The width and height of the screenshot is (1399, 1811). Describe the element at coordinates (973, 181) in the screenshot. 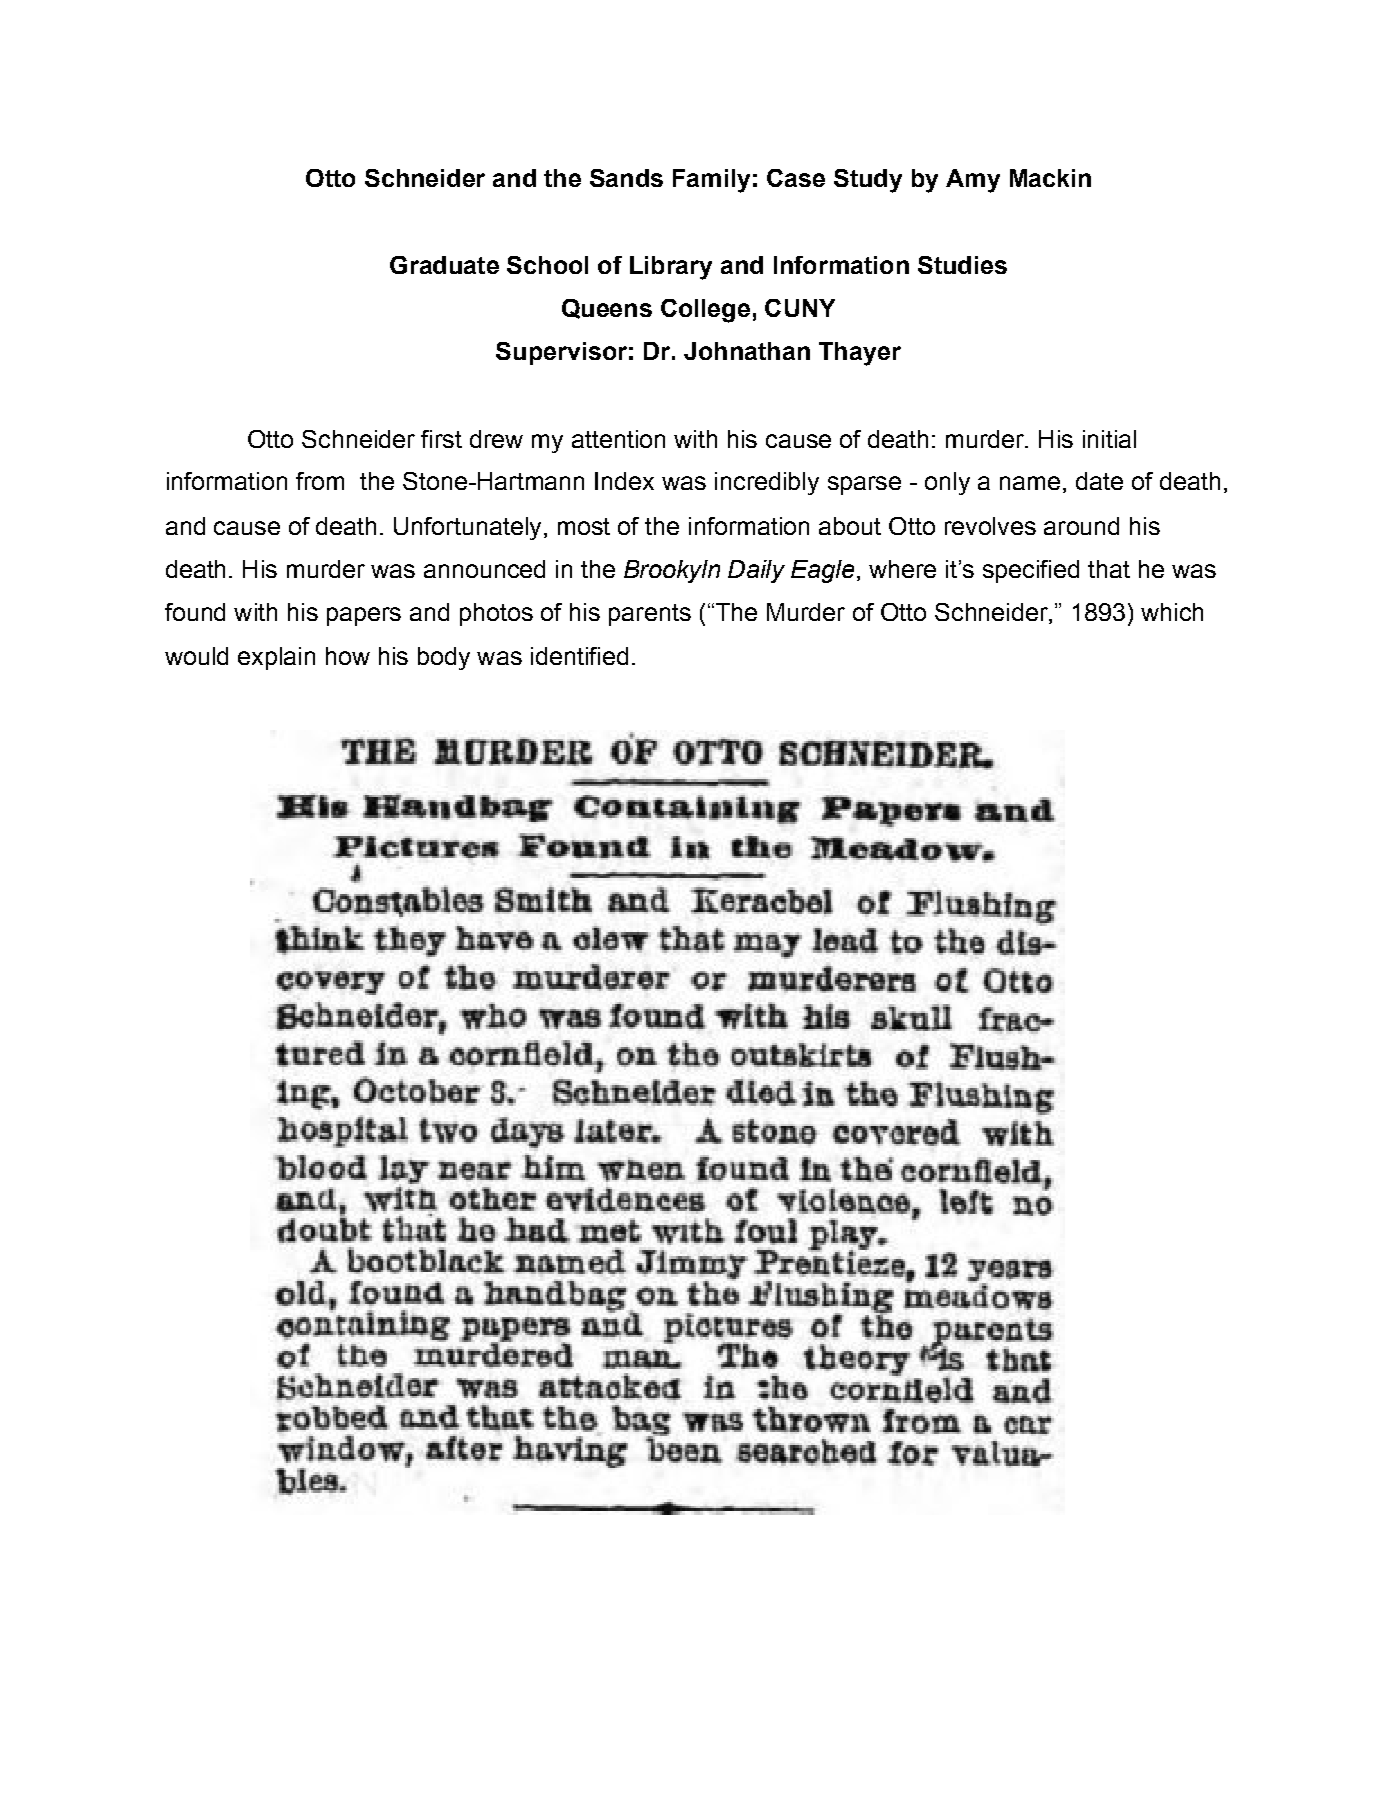

I see `Amy` at that location.
